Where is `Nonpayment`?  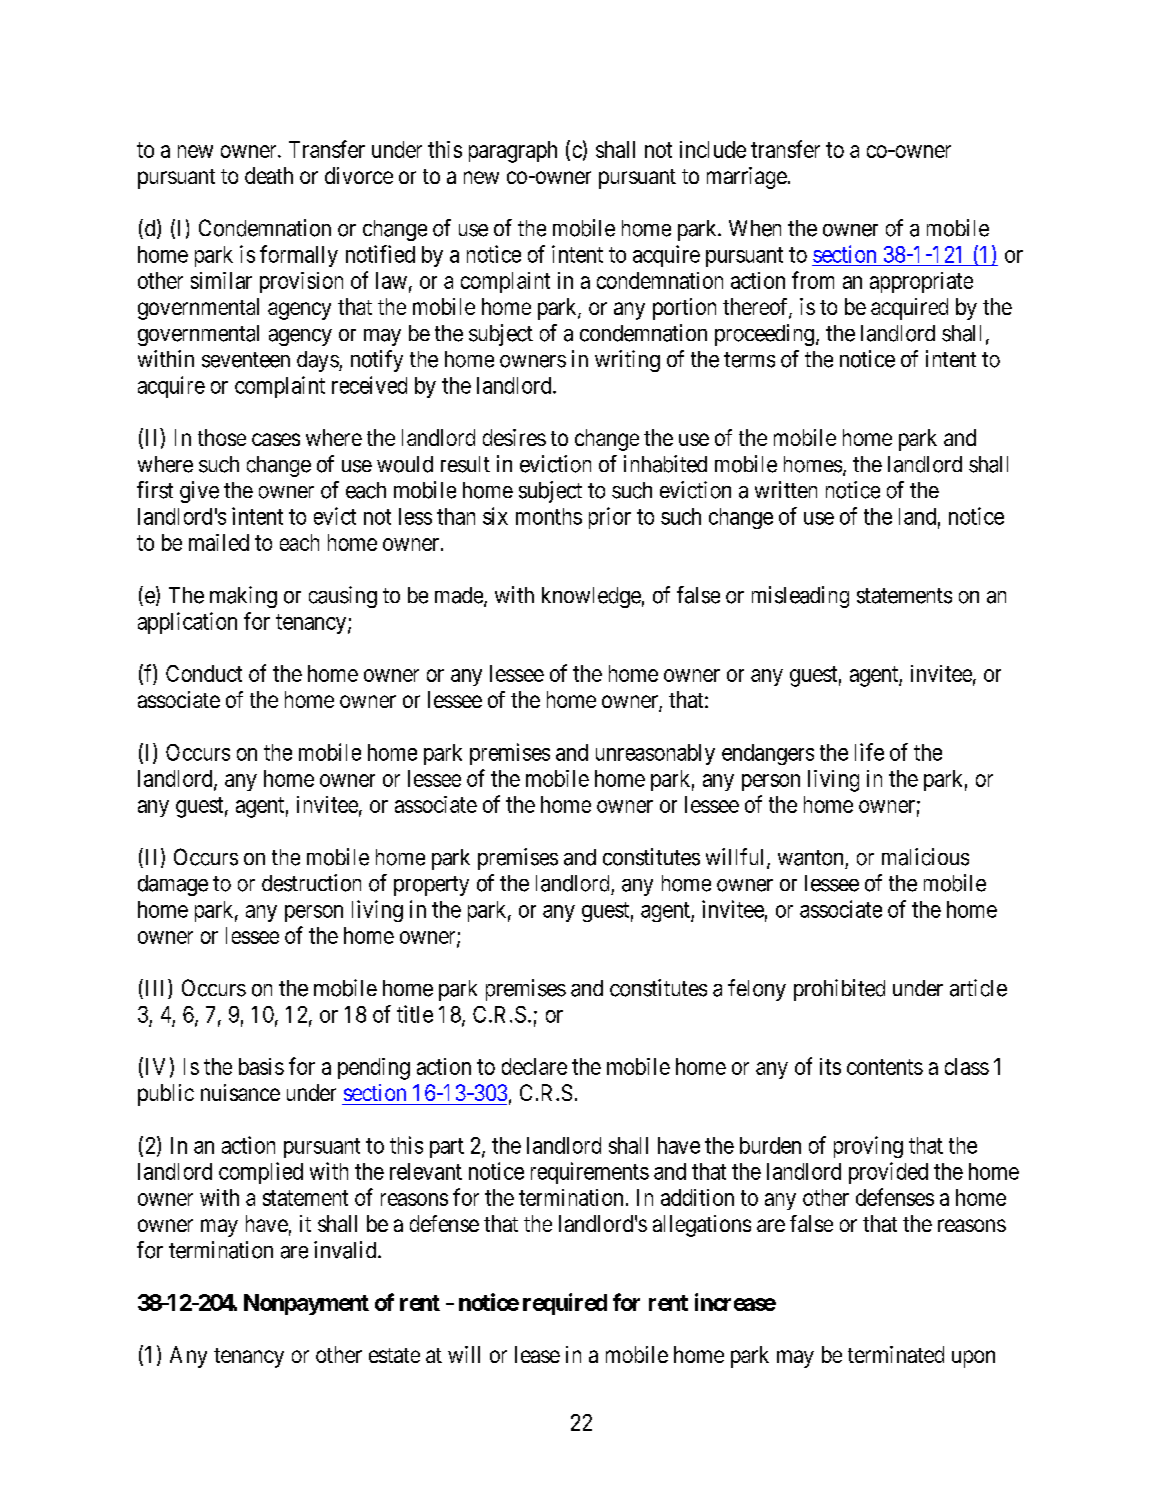 Nonpayment is located at coordinates (306, 1304).
